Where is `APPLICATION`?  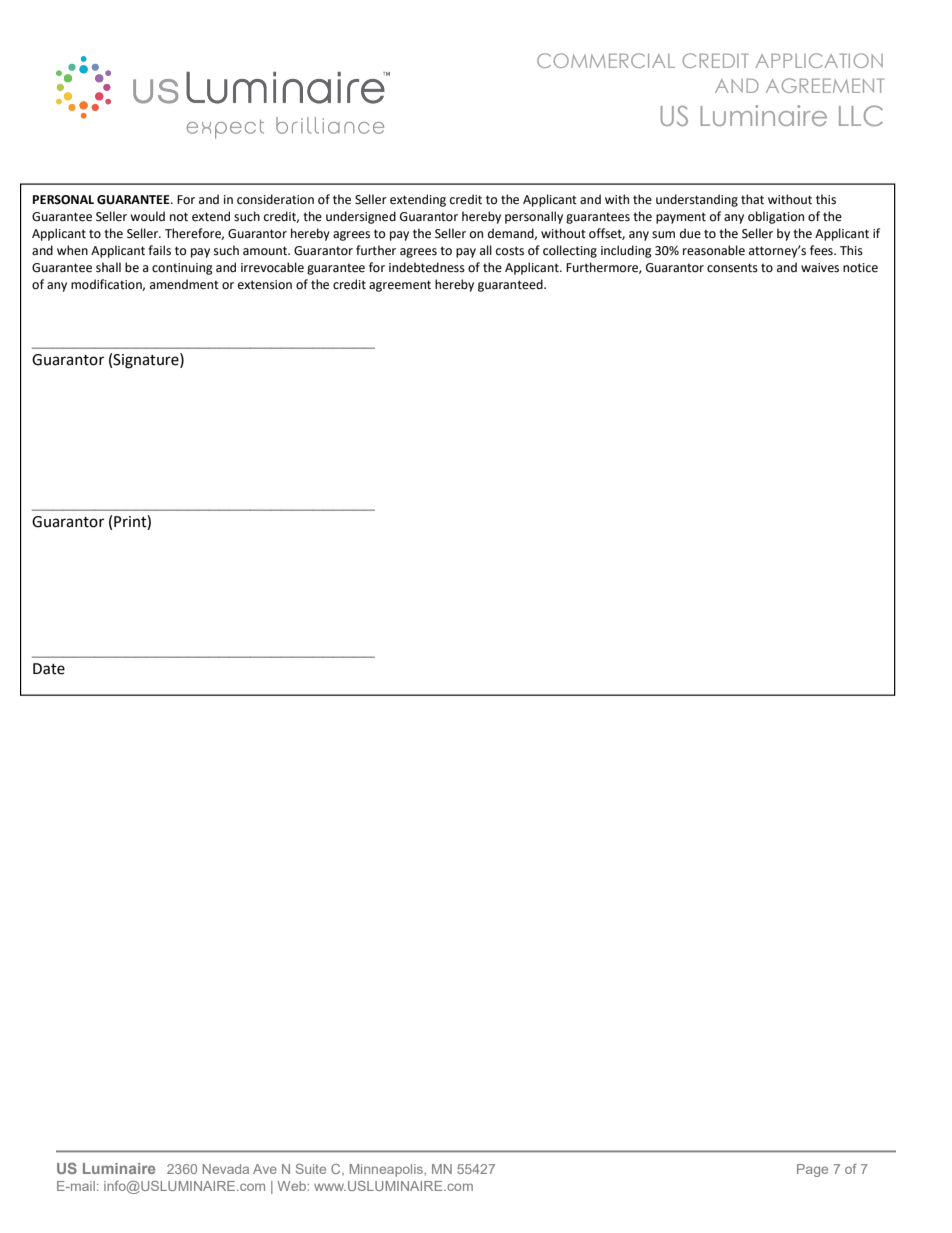 APPLICATION is located at coordinates (819, 60).
